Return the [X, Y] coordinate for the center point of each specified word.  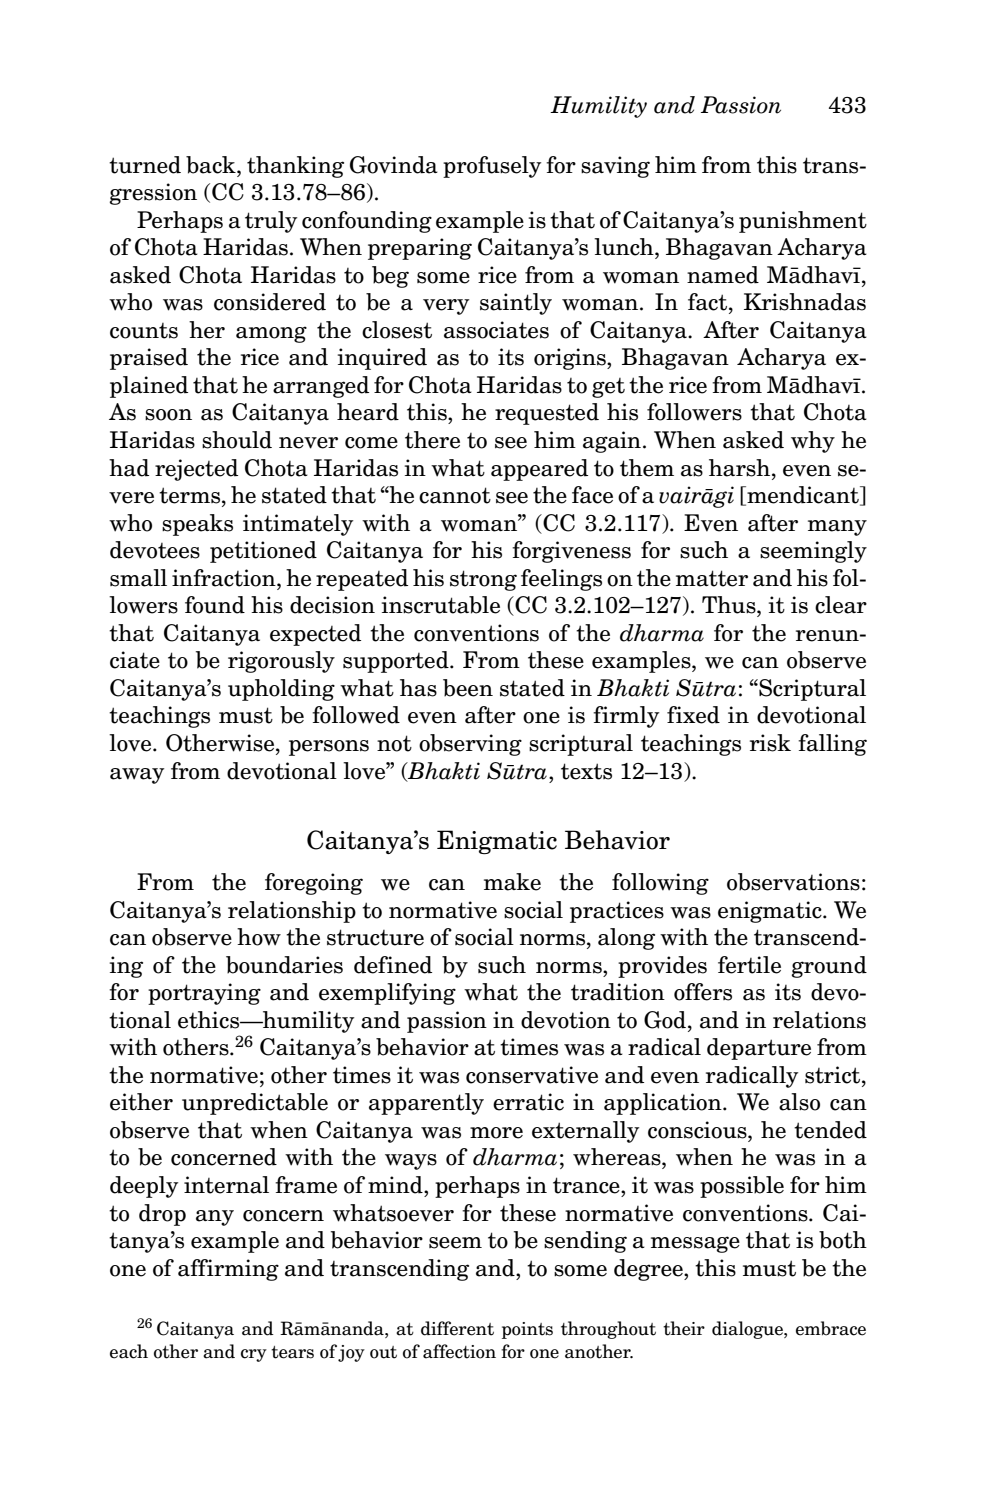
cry [254, 1355]
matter [712, 578]
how [259, 937]
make [512, 882]
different [457, 1328]
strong [483, 580]
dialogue [748, 1330]
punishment [803, 222]
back [212, 165]
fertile [749, 965]
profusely [492, 167]
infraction [225, 578]
